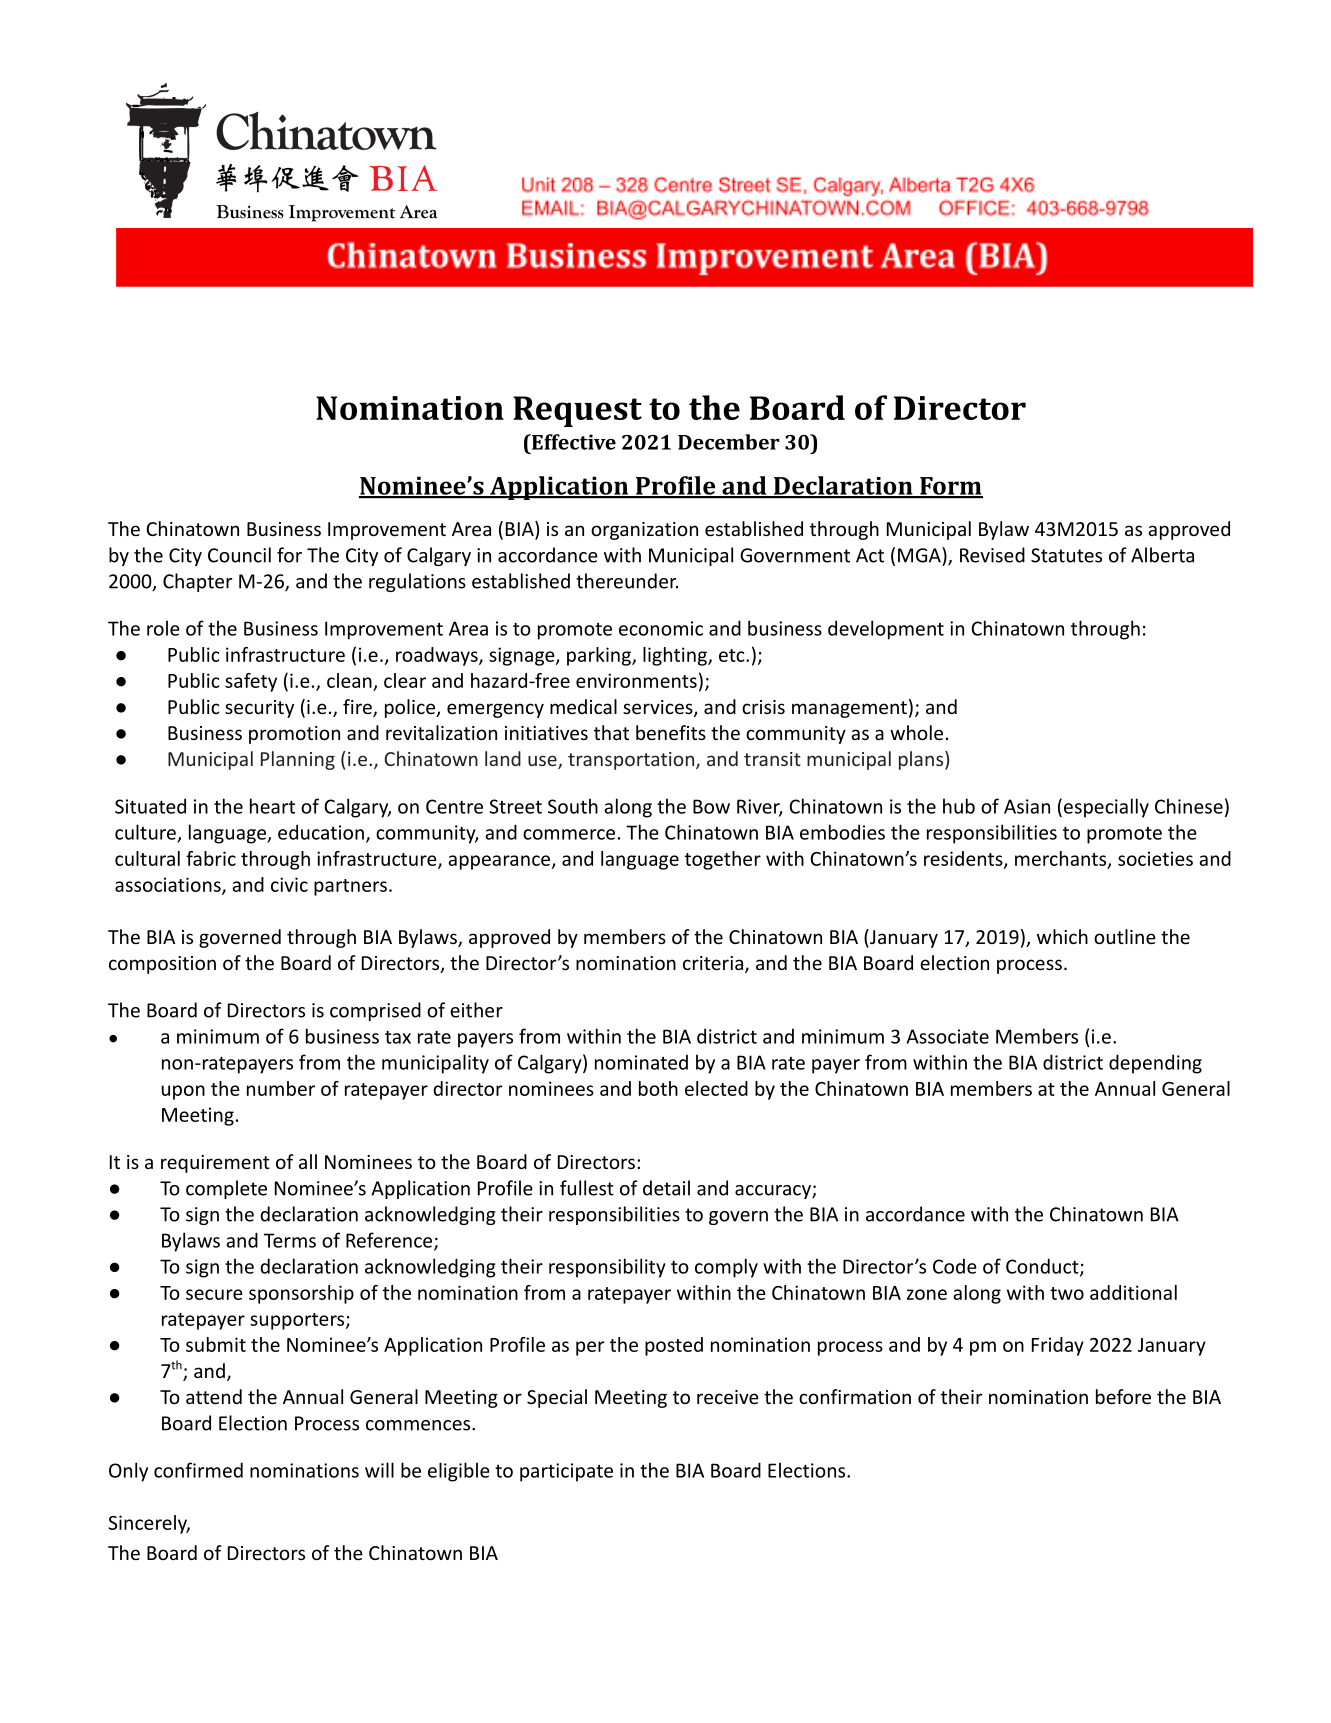 This screenshot has height=1723, width=1331. What do you see at coordinates (1043, 1267) in the screenshot?
I see `Conduct` at bounding box center [1043, 1267].
